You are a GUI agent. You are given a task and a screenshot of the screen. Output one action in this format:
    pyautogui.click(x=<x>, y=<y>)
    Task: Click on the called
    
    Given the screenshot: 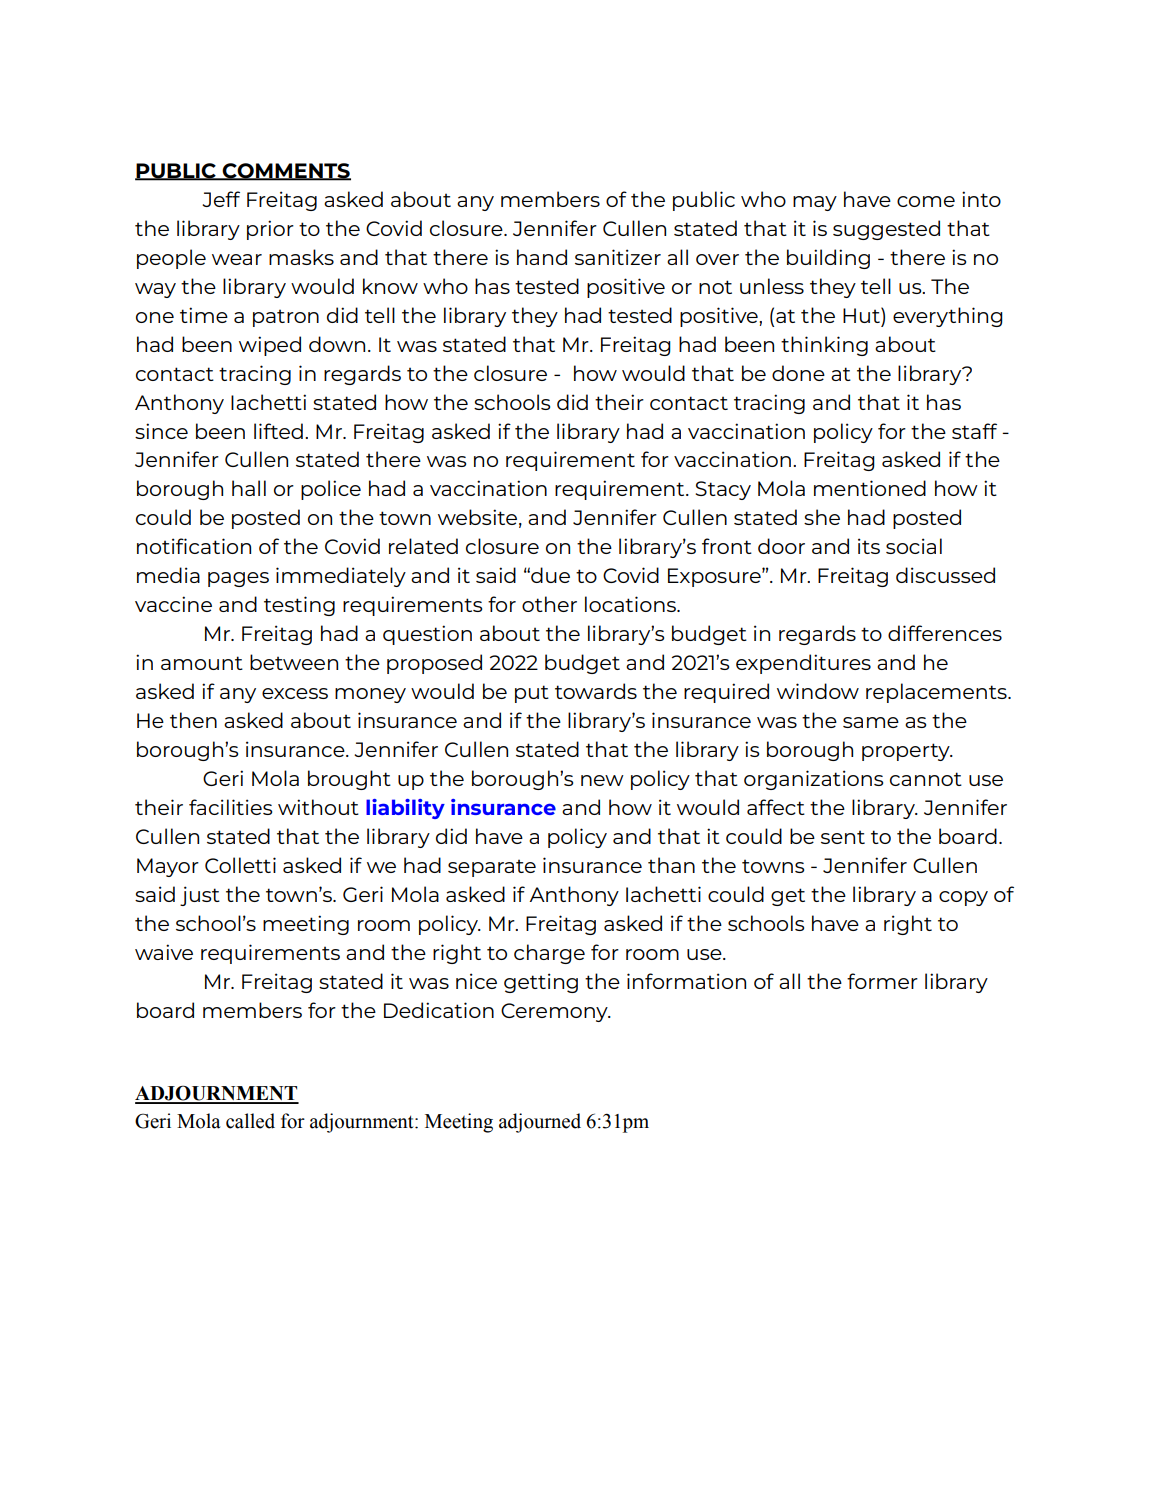 What is the action you would take?
    pyautogui.click(x=250, y=1121)
